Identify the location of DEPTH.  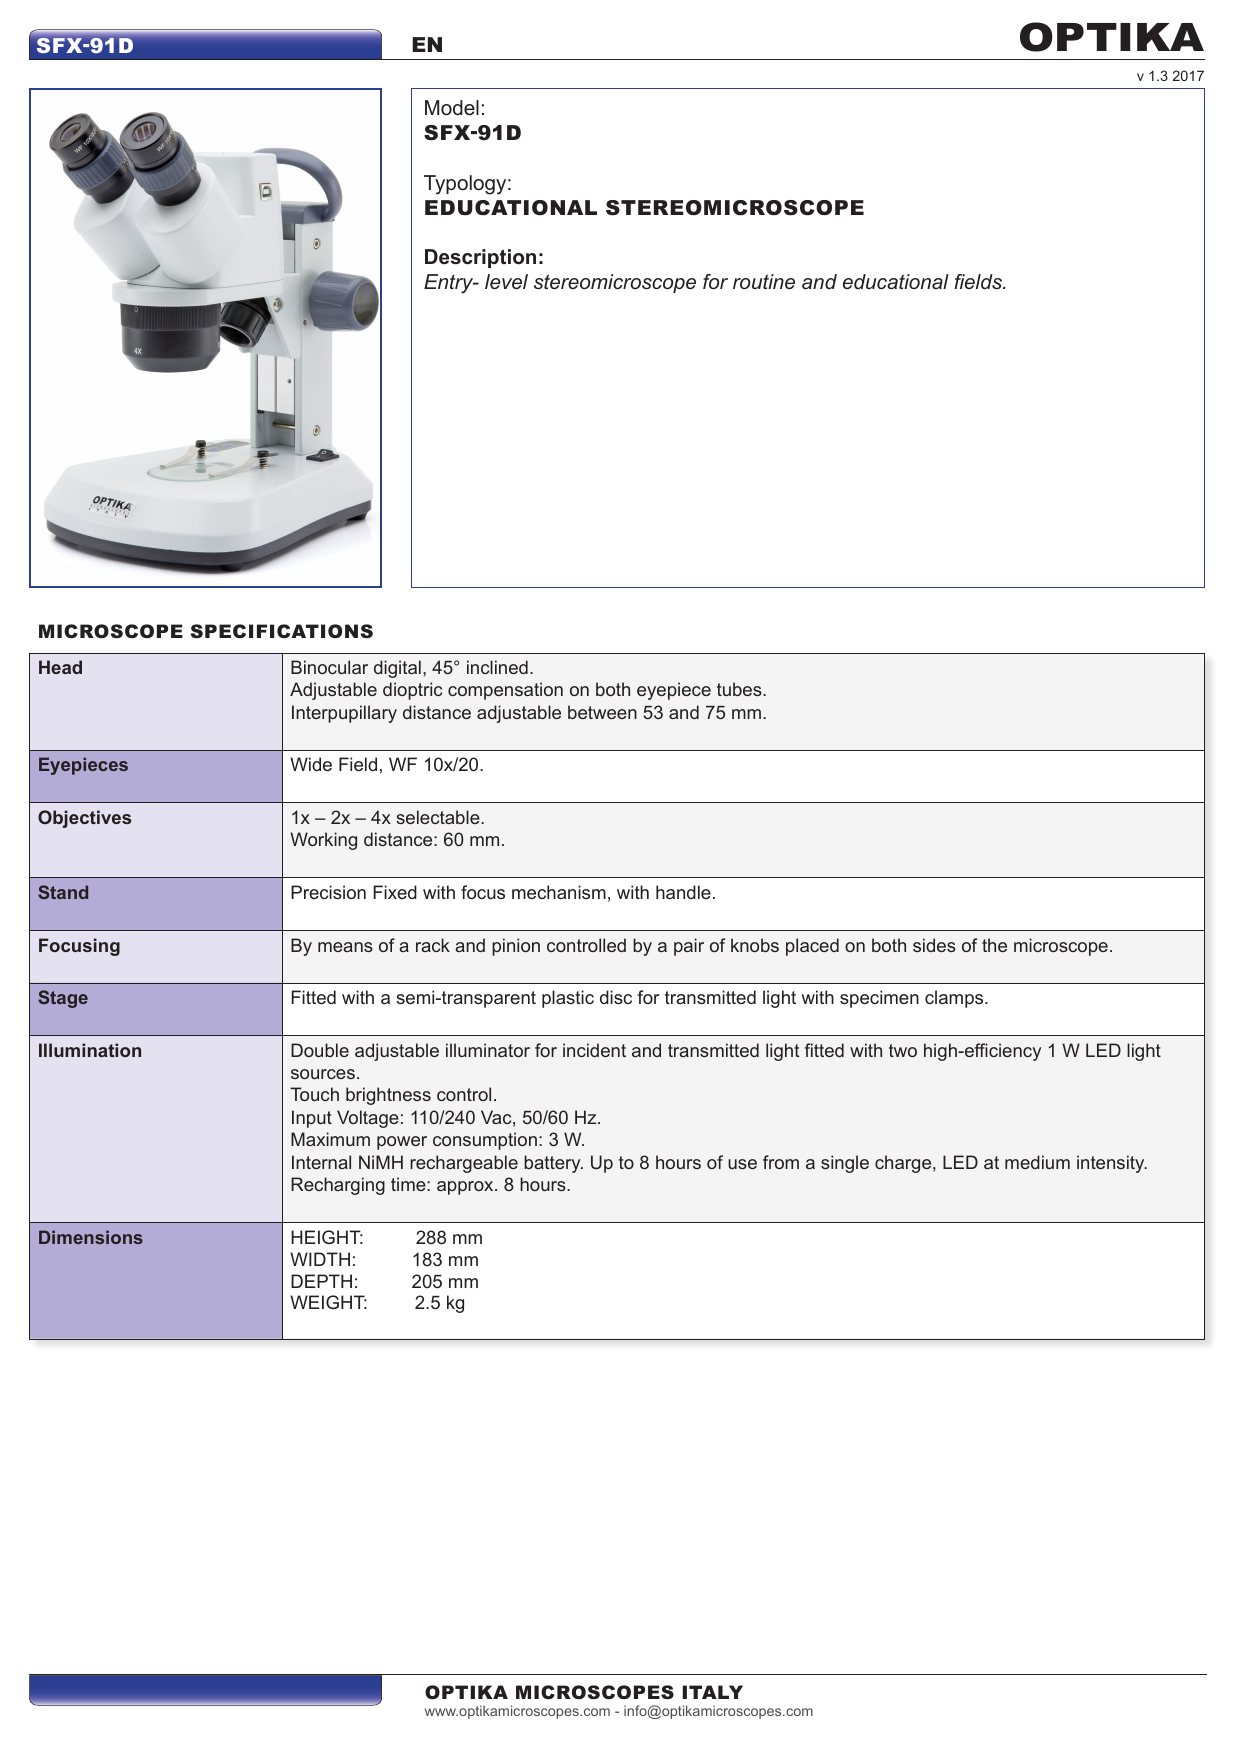
(321, 1281).
